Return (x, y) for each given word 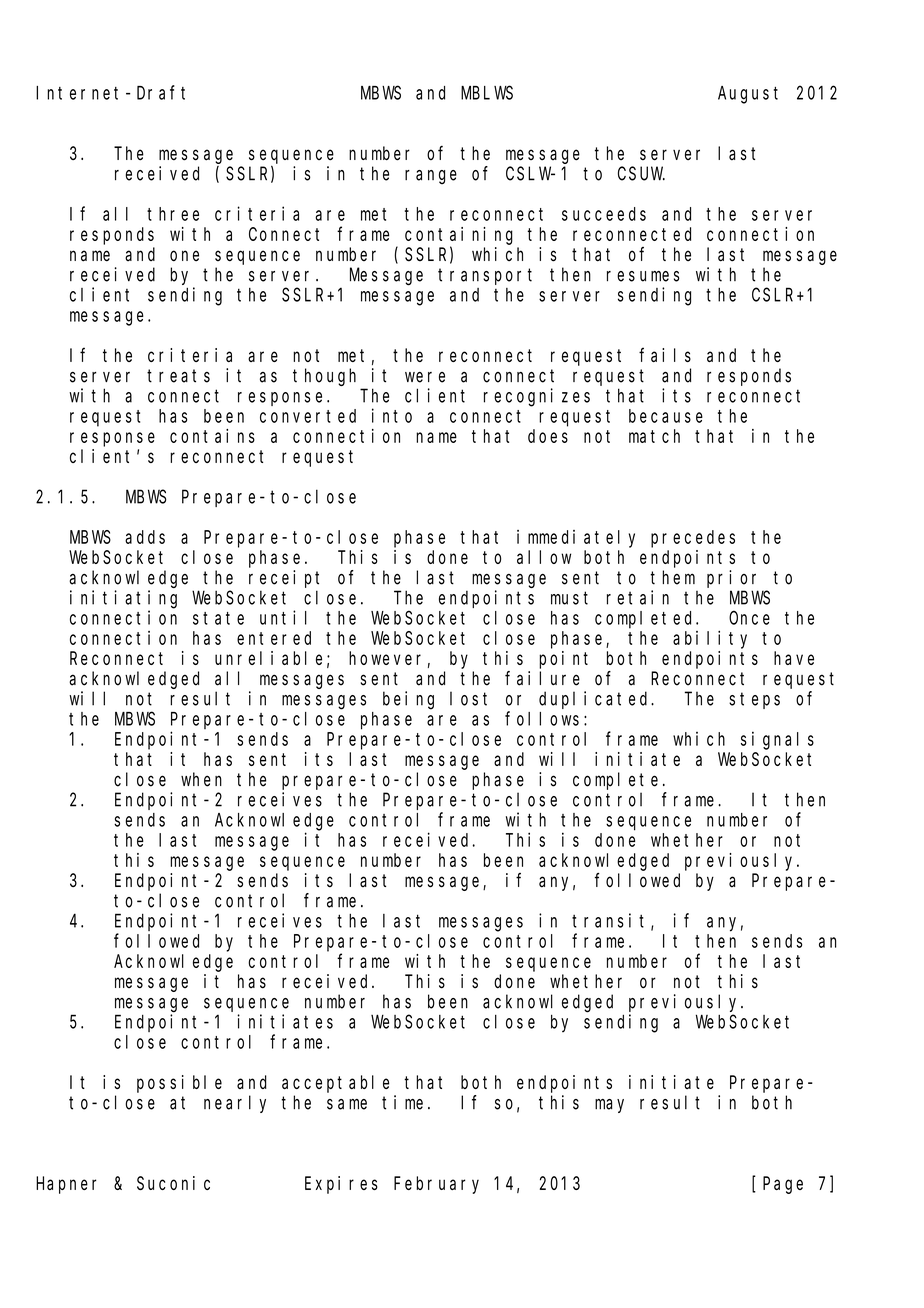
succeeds (604, 214)
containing (459, 236)
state (218, 618)
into (392, 415)
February (436, 1185)
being (408, 700)
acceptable (335, 1084)
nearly (235, 1104)
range (431, 177)
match (654, 436)
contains (212, 436)
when (201, 779)
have (794, 658)
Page (783, 1185)
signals (777, 740)
